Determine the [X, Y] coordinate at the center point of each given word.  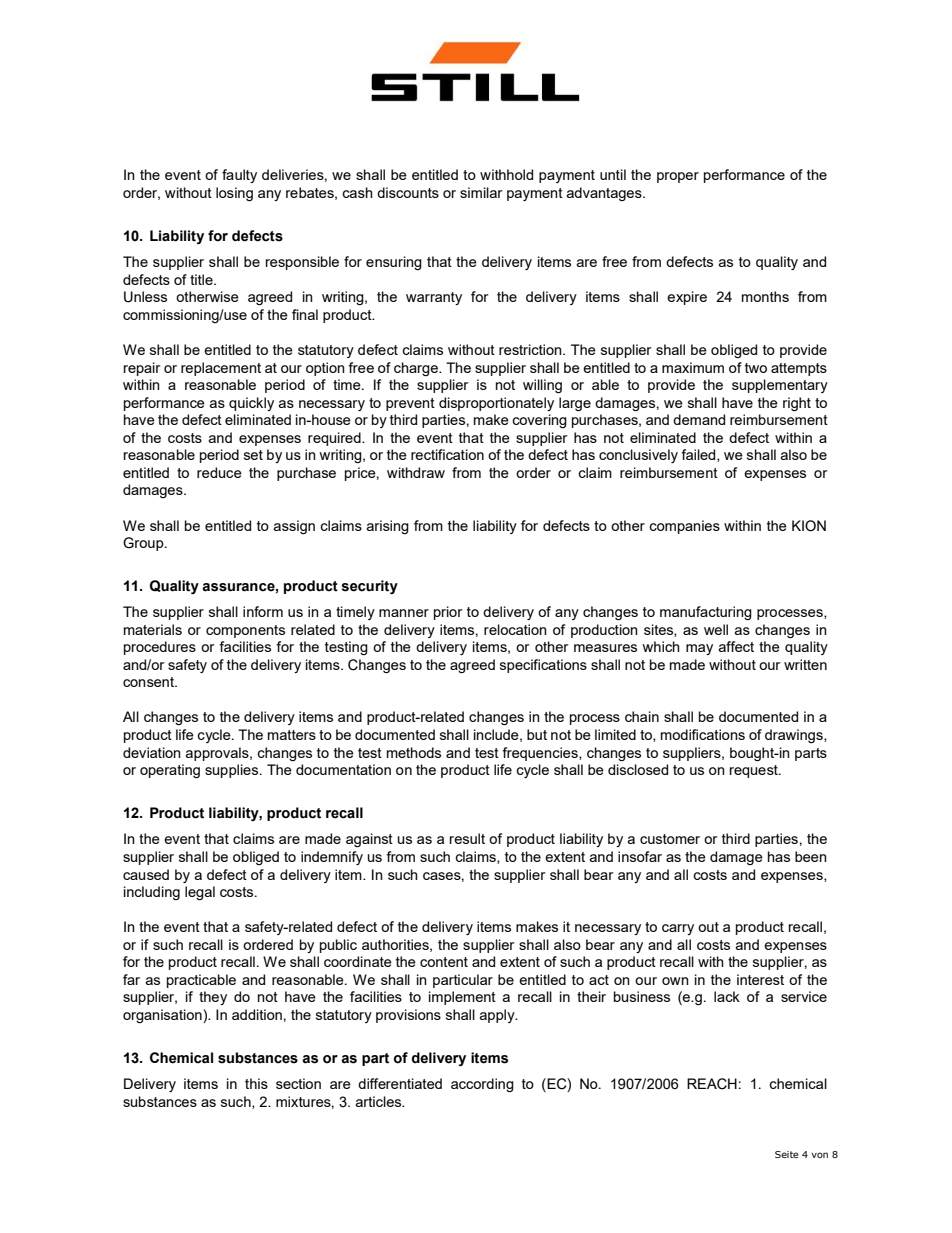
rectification [447, 454]
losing [234, 194]
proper [678, 177]
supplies [233, 771]
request [755, 771]
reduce [219, 472]
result [467, 838]
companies [684, 527]
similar [481, 192]
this [256, 1083]
